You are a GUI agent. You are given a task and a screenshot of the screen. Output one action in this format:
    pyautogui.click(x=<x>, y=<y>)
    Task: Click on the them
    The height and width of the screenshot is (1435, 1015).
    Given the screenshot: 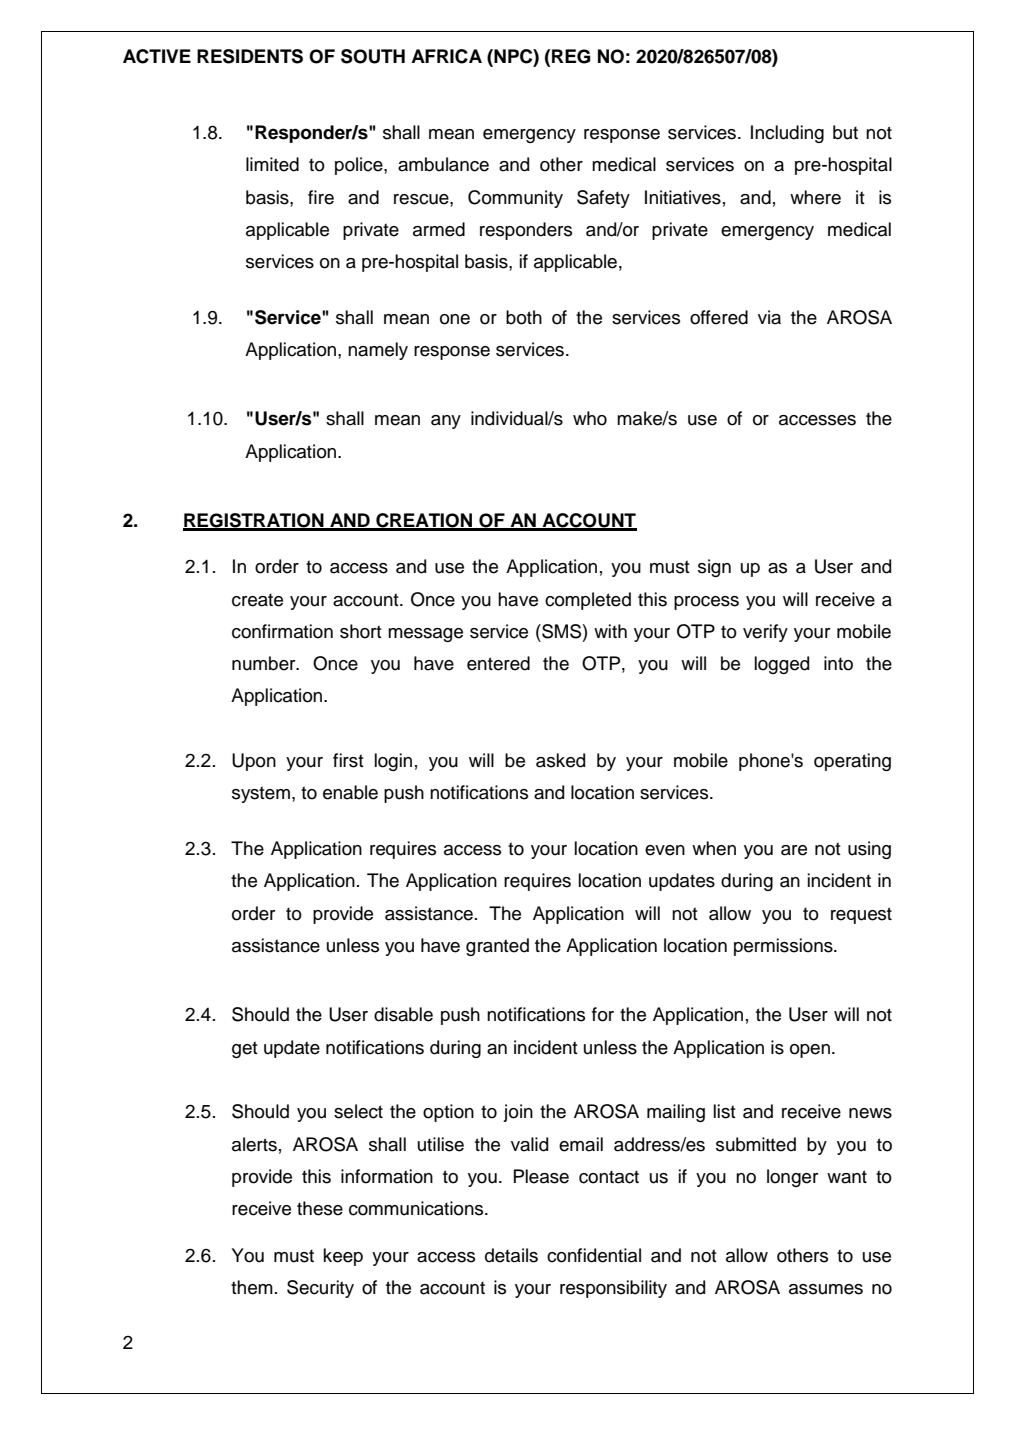 What is the action you would take?
    pyautogui.click(x=252, y=1287)
